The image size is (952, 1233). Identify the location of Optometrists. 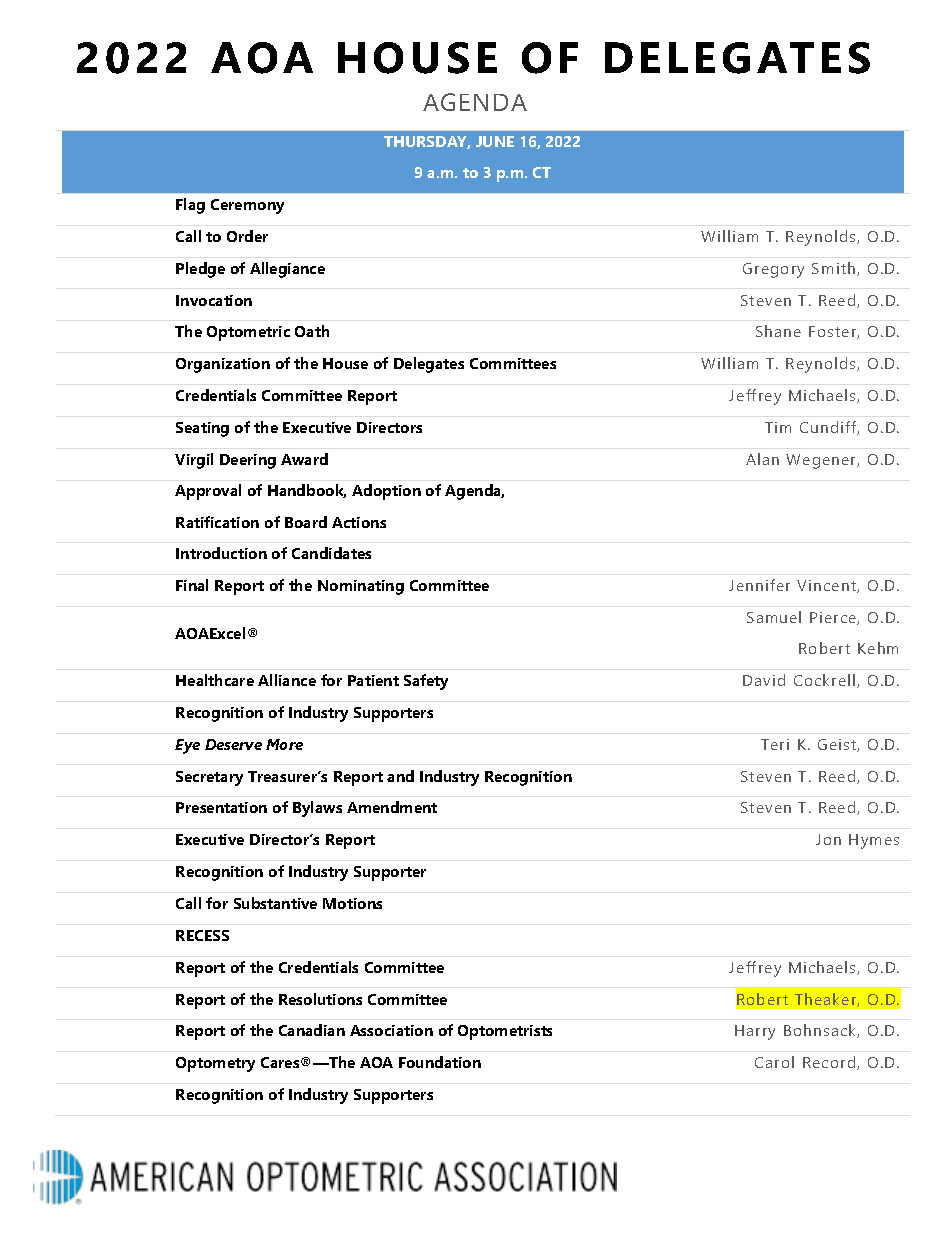
(505, 1032).
